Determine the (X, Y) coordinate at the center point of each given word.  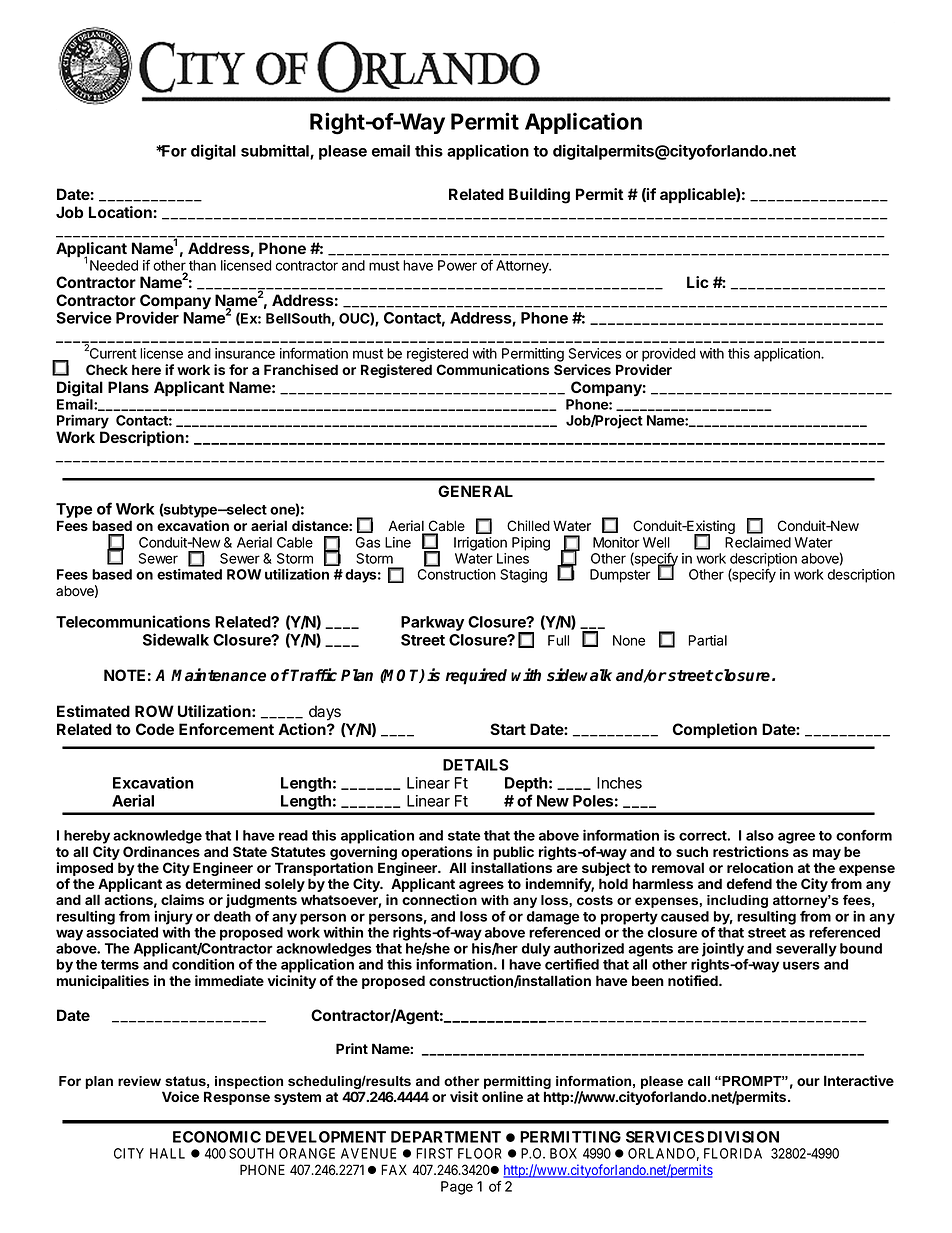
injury (174, 918)
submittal (276, 151)
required (476, 676)
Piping (531, 544)
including (737, 901)
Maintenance (218, 675)
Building (539, 196)
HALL (167, 1153)
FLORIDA (733, 1153)
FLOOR (480, 1153)
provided (668, 355)
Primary (83, 421)
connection (439, 899)
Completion (715, 731)
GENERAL (475, 491)
